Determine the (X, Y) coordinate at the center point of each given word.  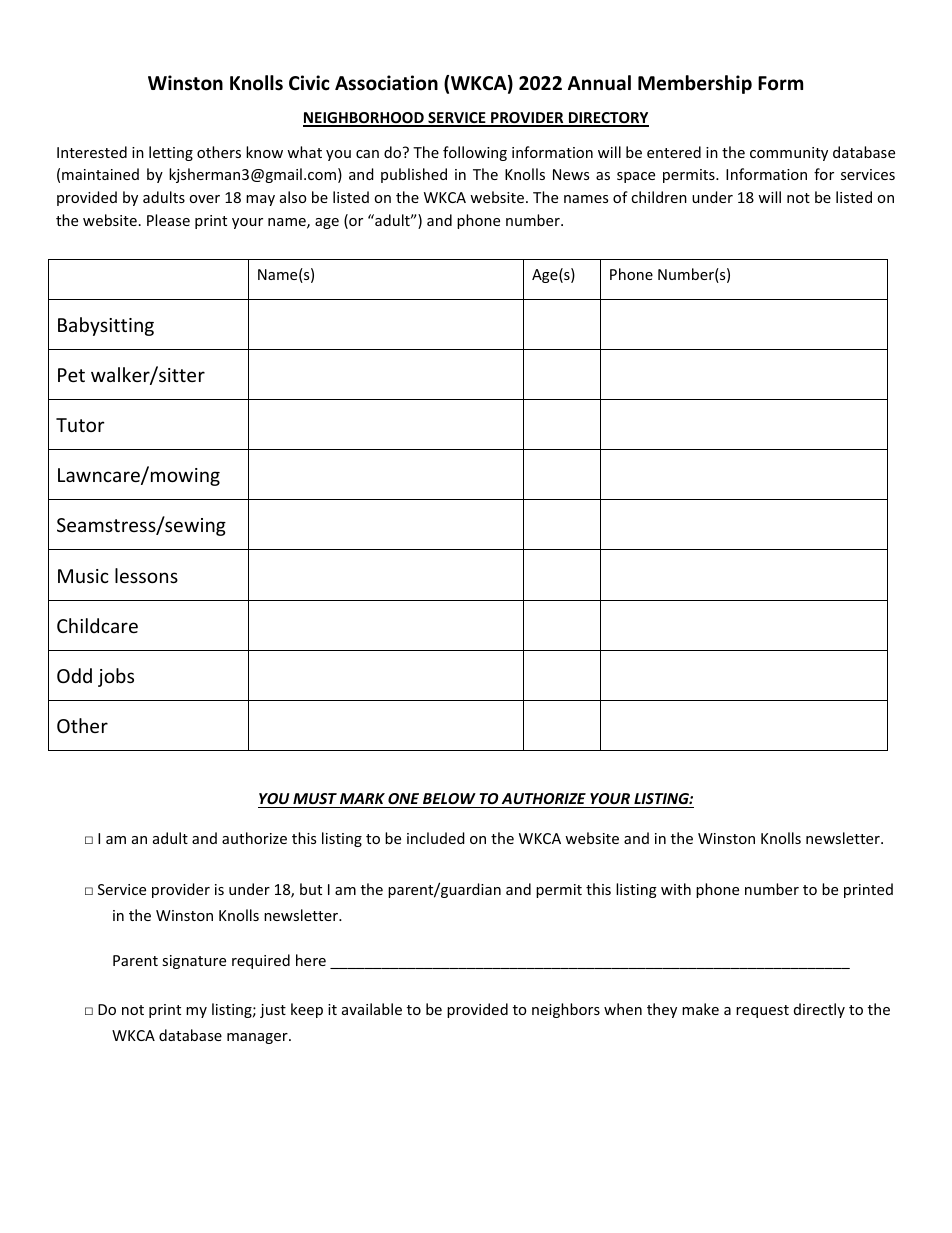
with (676, 889)
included (436, 838)
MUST (315, 800)
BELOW (449, 800)
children (659, 197)
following (475, 153)
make (700, 1009)
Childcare (97, 625)
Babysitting (106, 326)
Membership (695, 84)
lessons (146, 575)
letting (171, 153)
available (372, 1009)
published (414, 175)
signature (194, 962)
